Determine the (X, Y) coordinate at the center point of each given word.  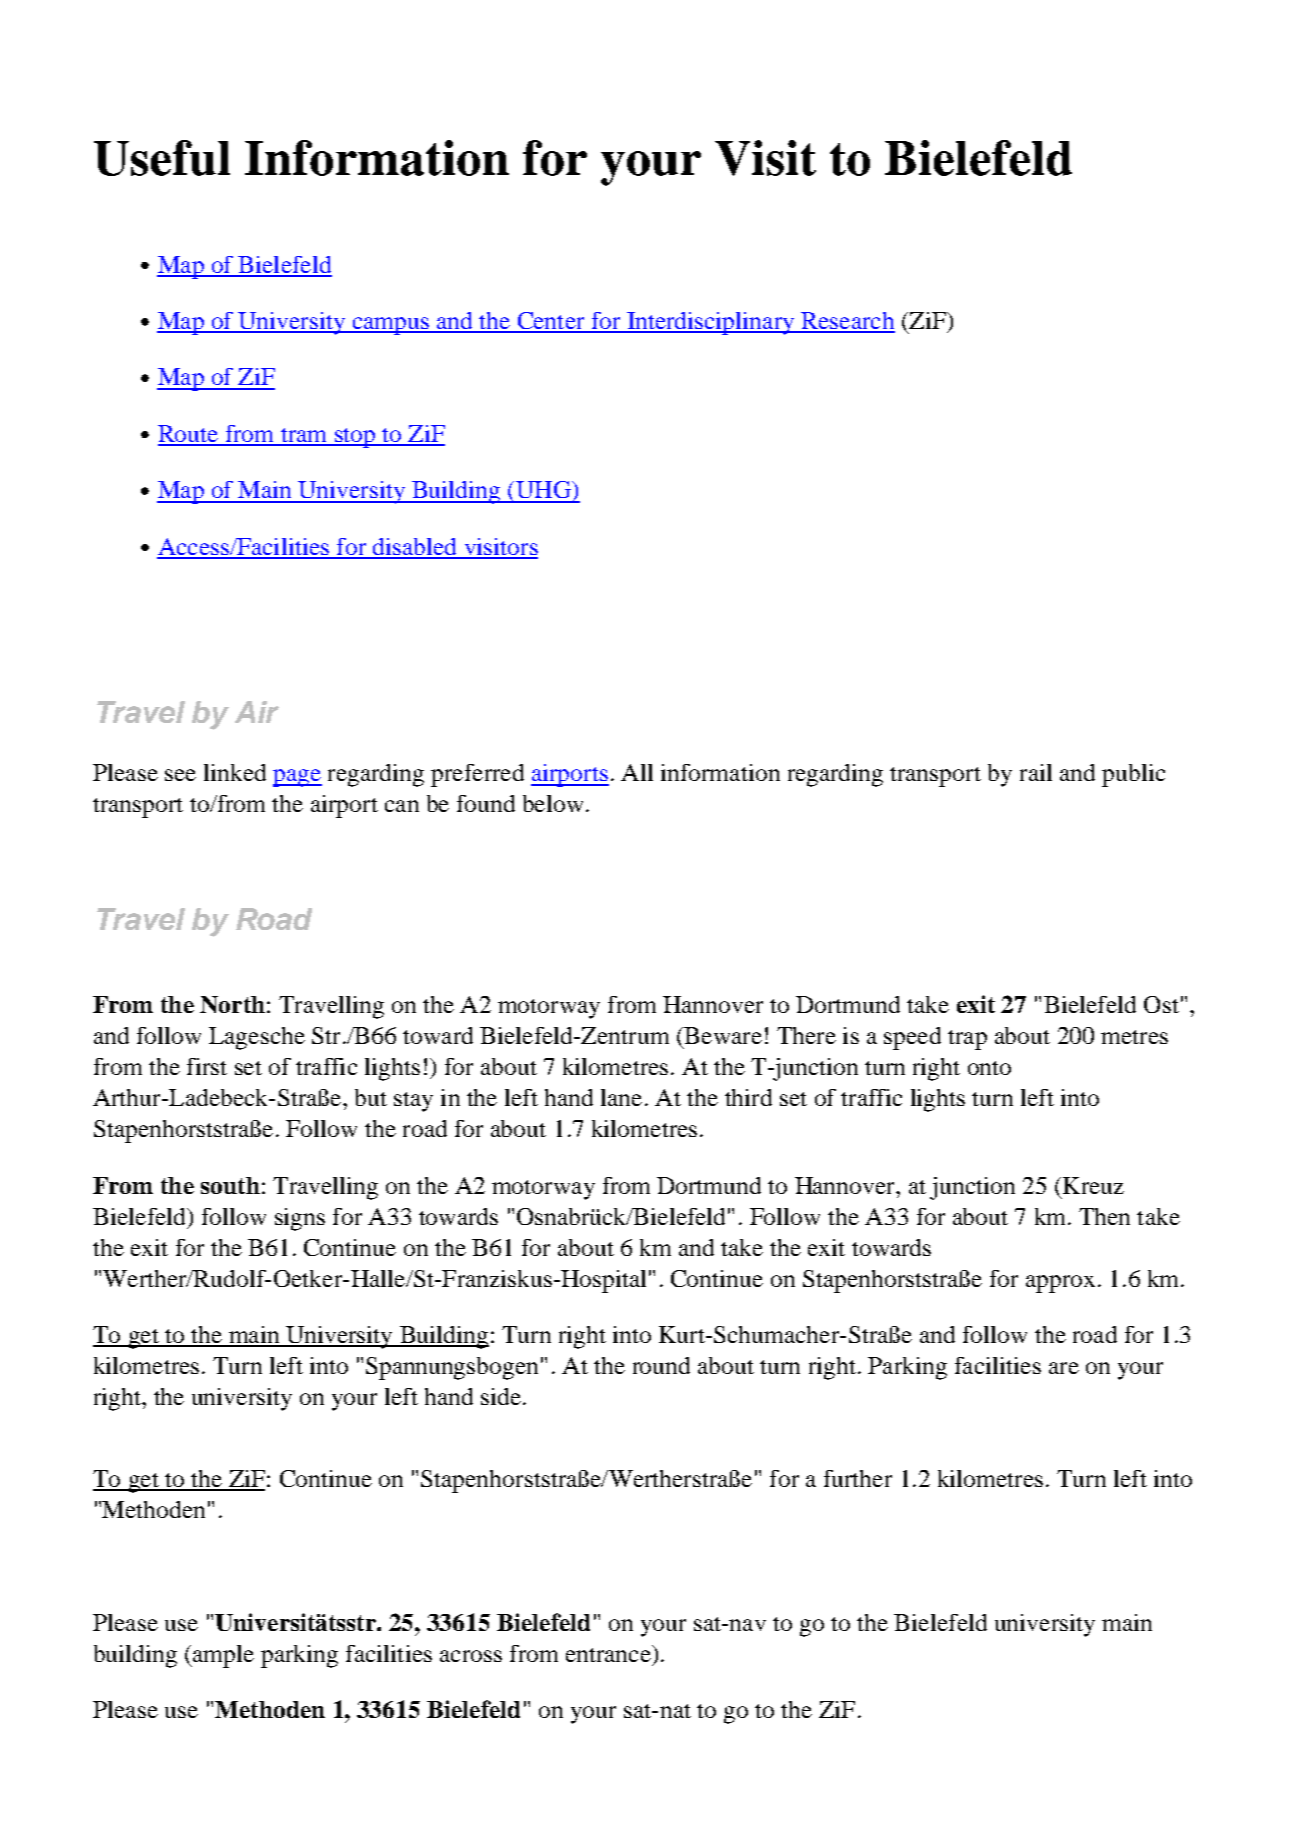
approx (1060, 1284)
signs (300, 1219)
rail (1036, 772)
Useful (162, 158)
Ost (1161, 1004)
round (661, 1365)
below (553, 803)
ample (222, 1656)
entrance (609, 1653)
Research (847, 322)
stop (355, 438)
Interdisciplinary (711, 323)
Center (551, 322)
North (232, 1004)
